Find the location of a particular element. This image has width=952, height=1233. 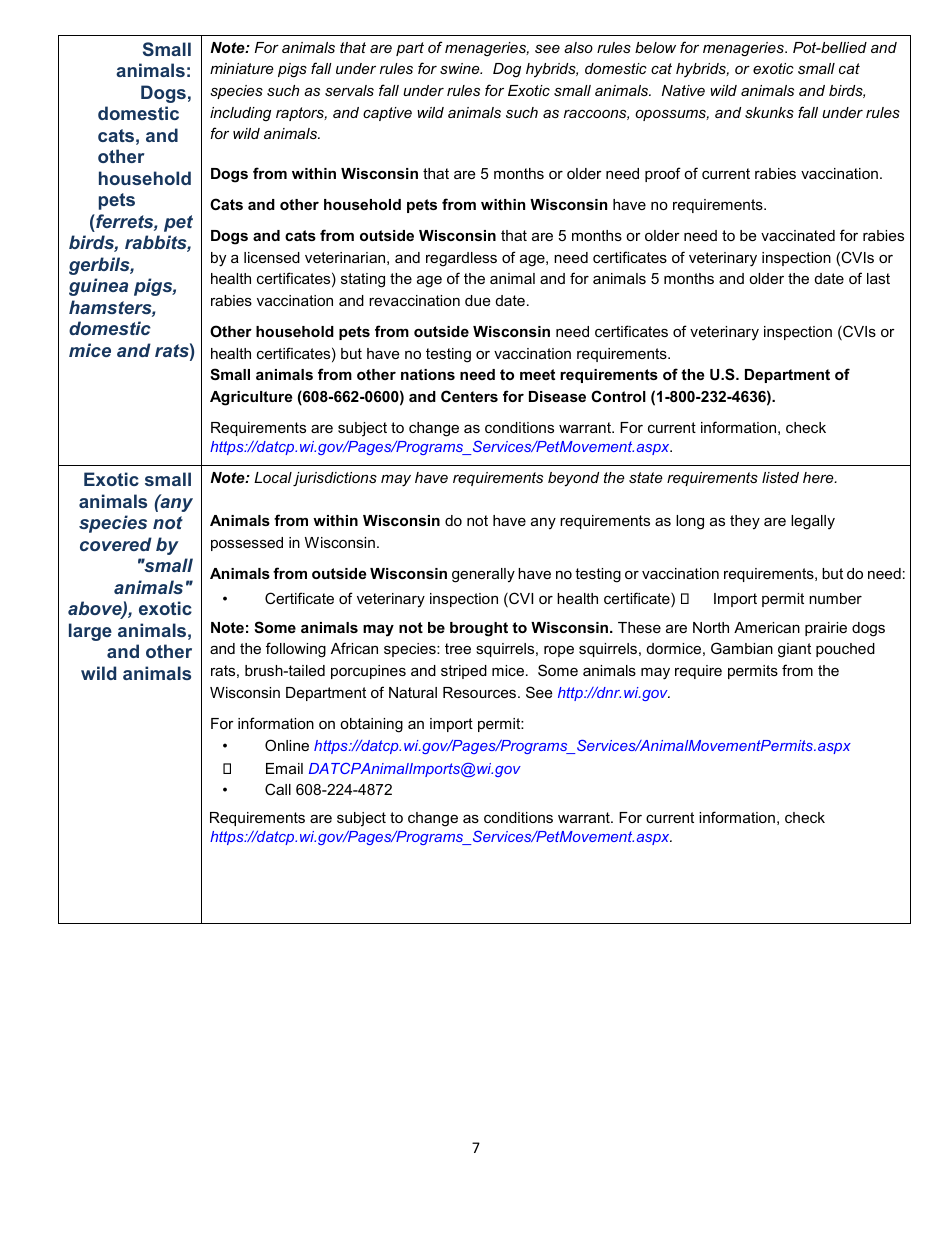

vaccinated is located at coordinates (798, 235).
